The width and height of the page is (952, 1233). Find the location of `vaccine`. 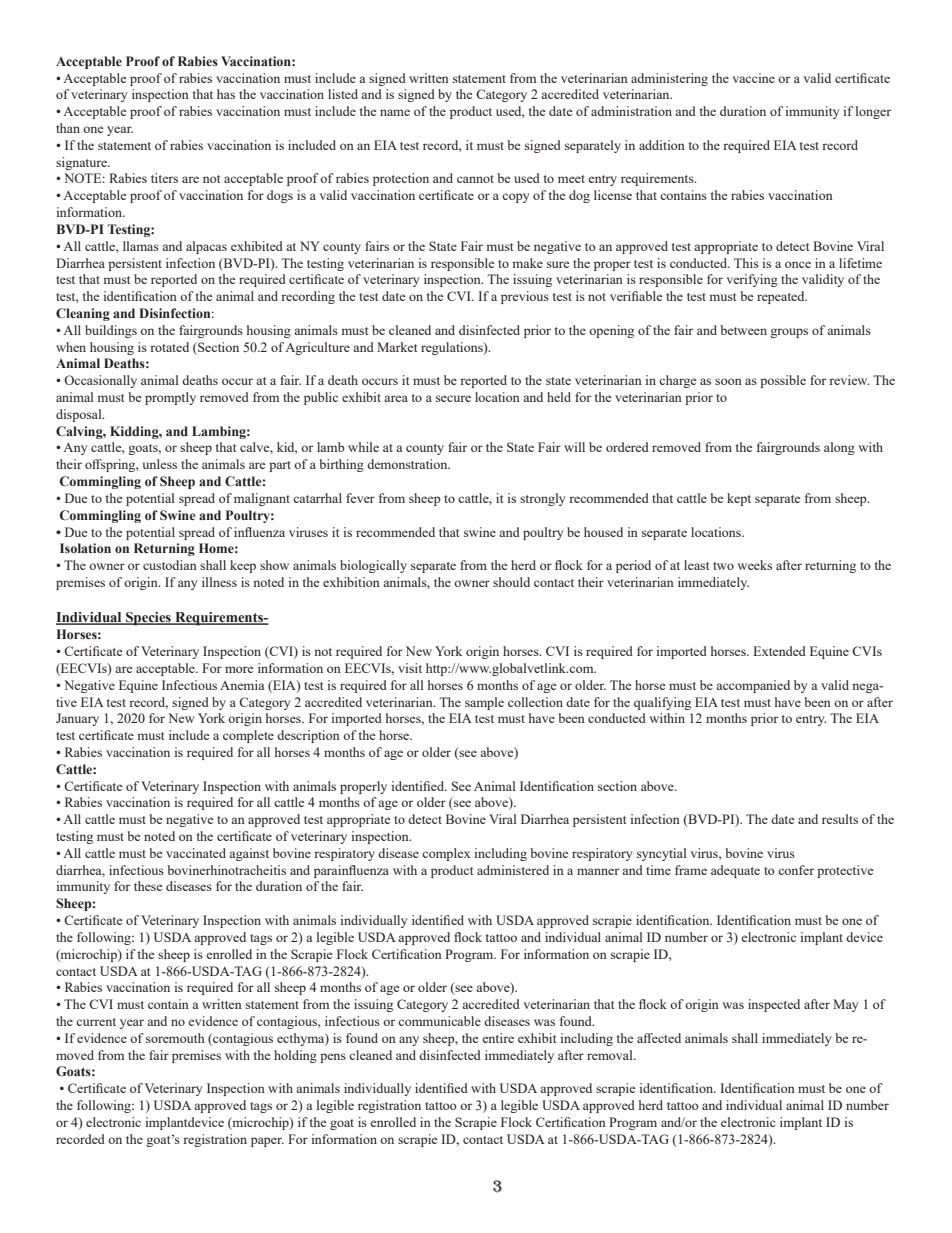

vaccine is located at coordinates (754, 78).
